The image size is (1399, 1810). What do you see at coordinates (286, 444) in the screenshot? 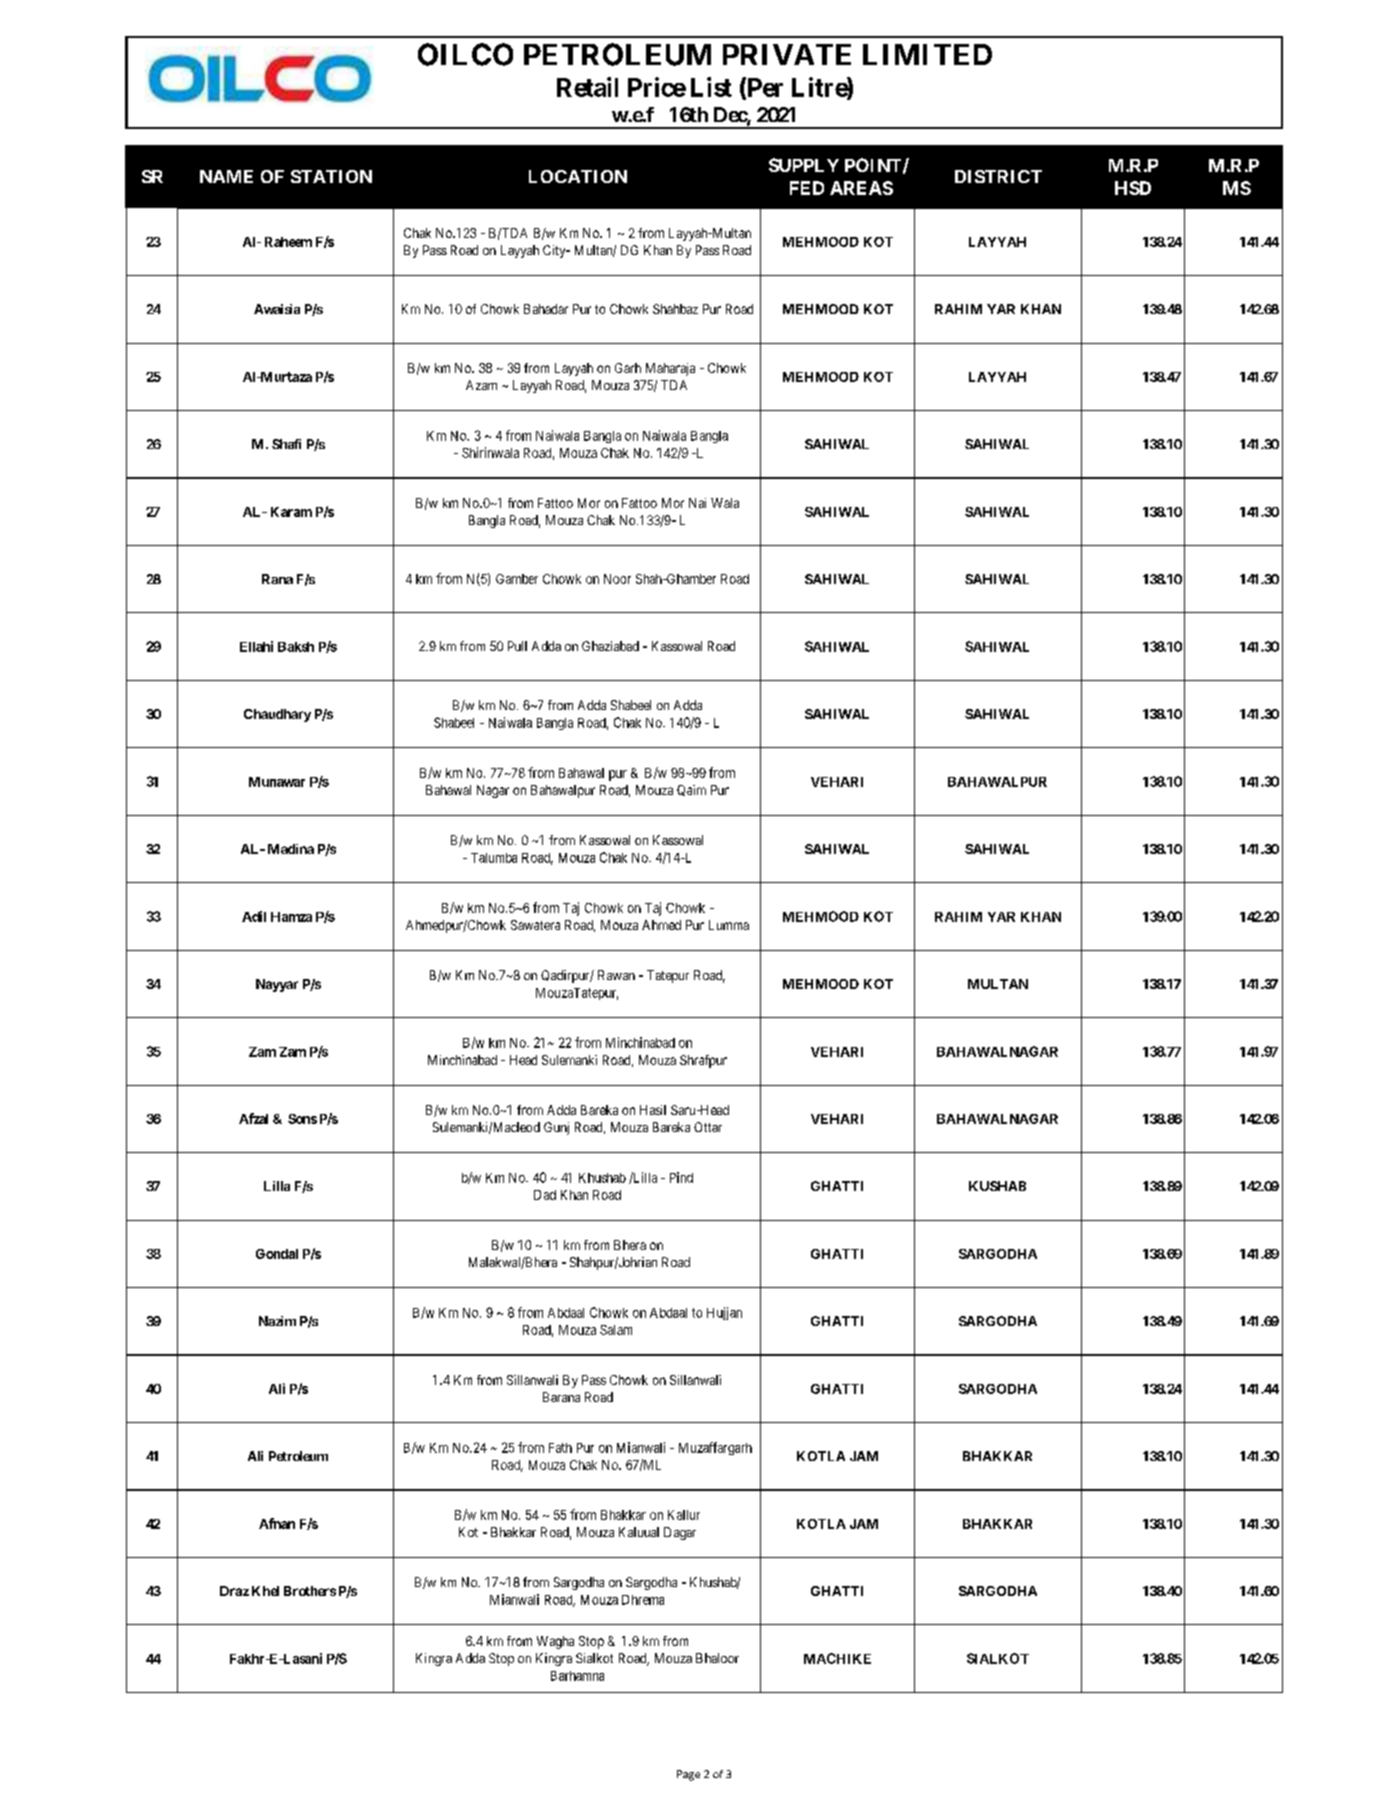
I see `Shafi` at bounding box center [286, 444].
